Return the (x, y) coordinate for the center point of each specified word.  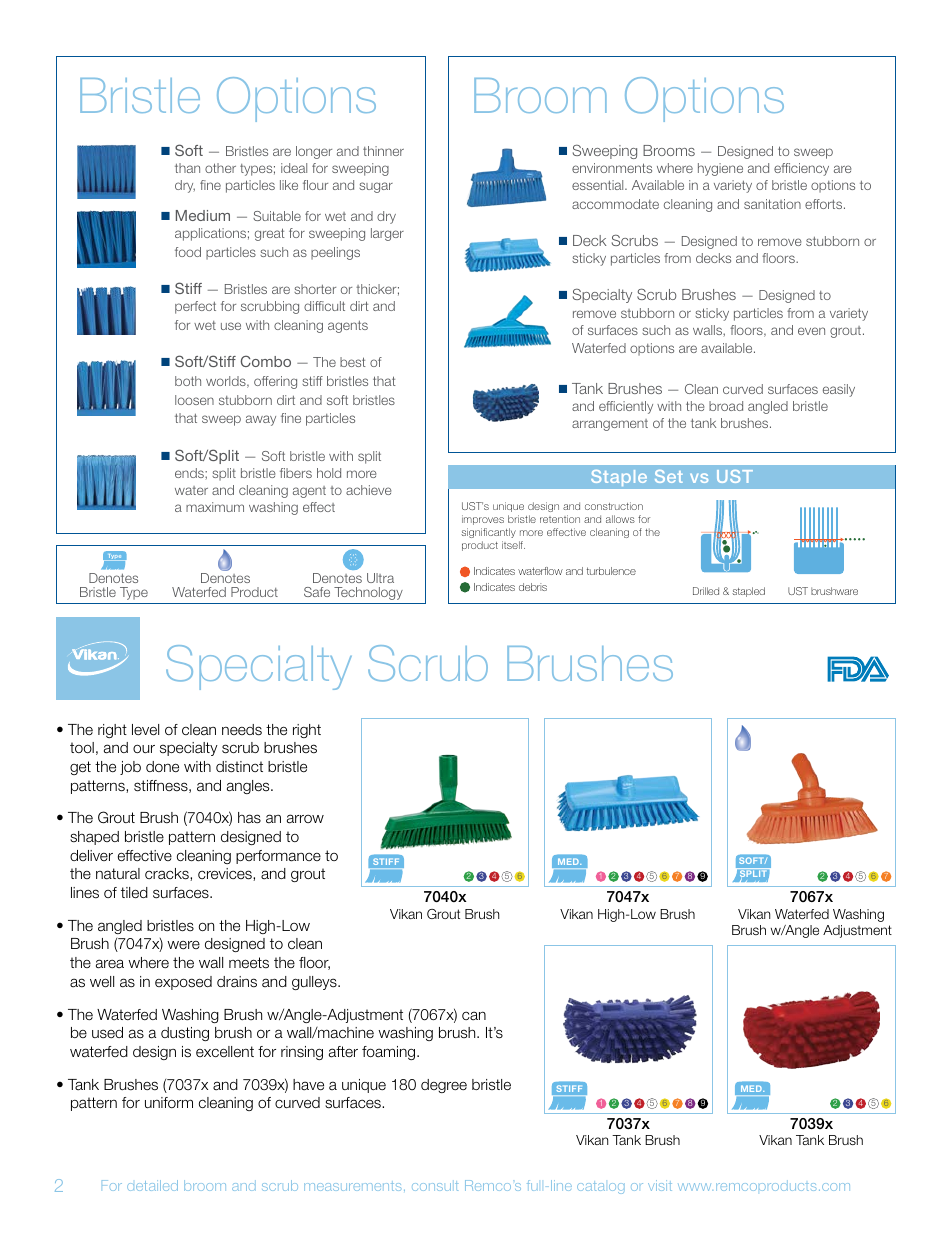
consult (435, 1186)
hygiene (720, 169)
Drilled (706, 591)
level (145, 730)
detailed (152, 1185)
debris (533, 587)
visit (660, 1185)
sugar (376, 187)
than (187, 168)
